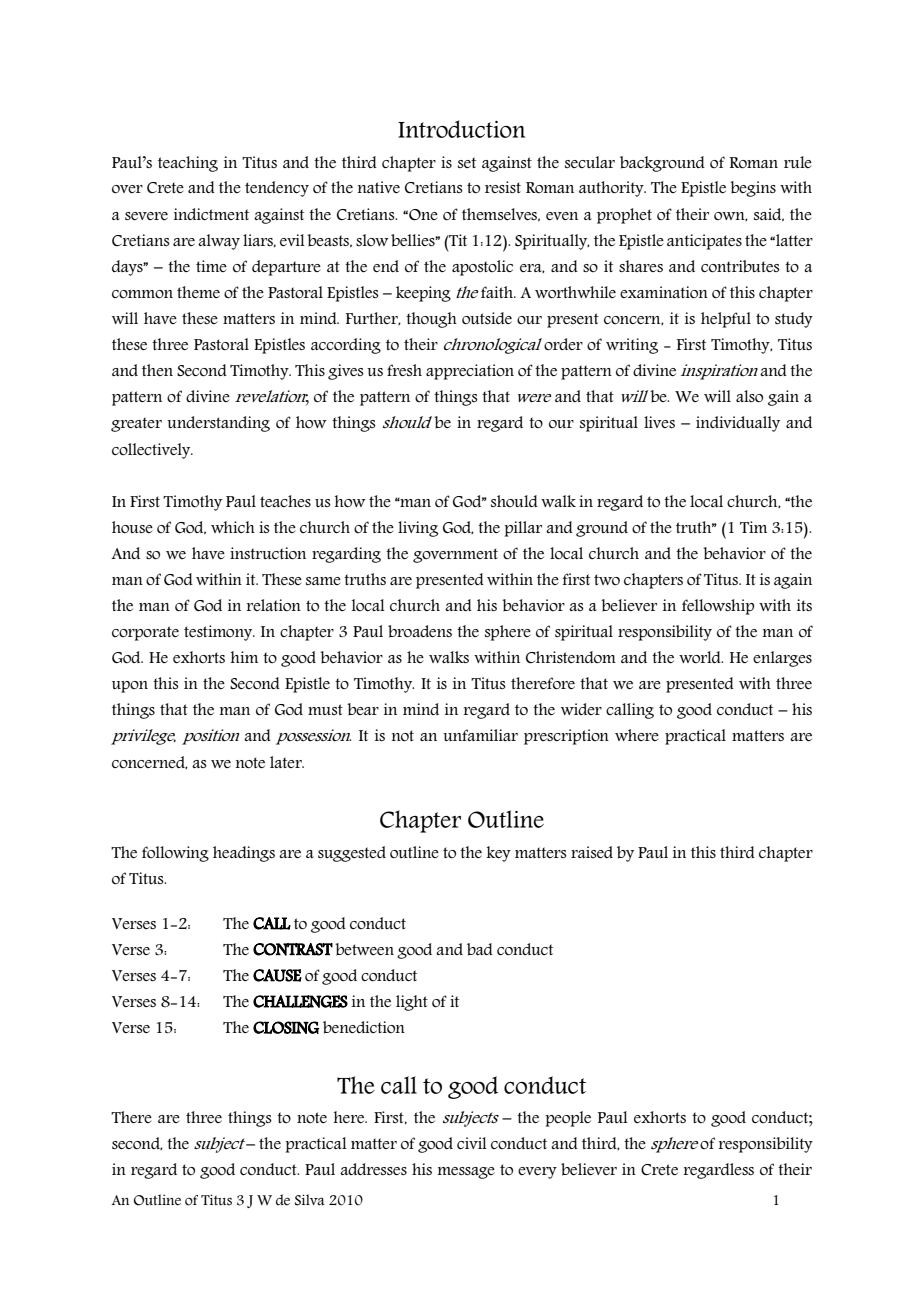 The height and width of the screenshot is (1308, 924). Describe the element at coordinates (718, 607) in the screenshot. I see `fellowship` at that location.
